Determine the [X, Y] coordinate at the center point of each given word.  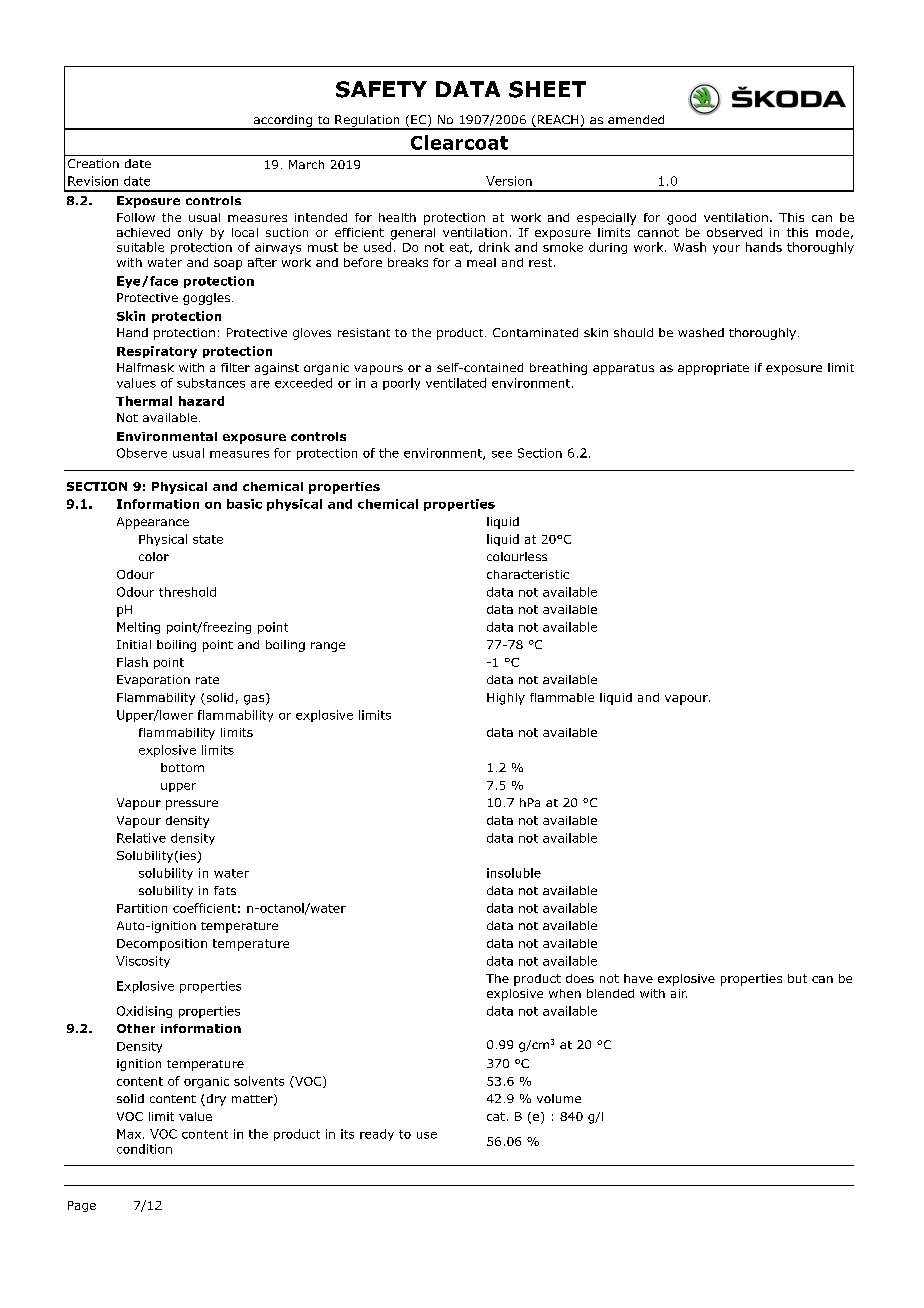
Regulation [367, 122]
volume [559, 1098]
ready [377, 1135]
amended [636, 119]
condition [144, 1149]
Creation [93, 163]
